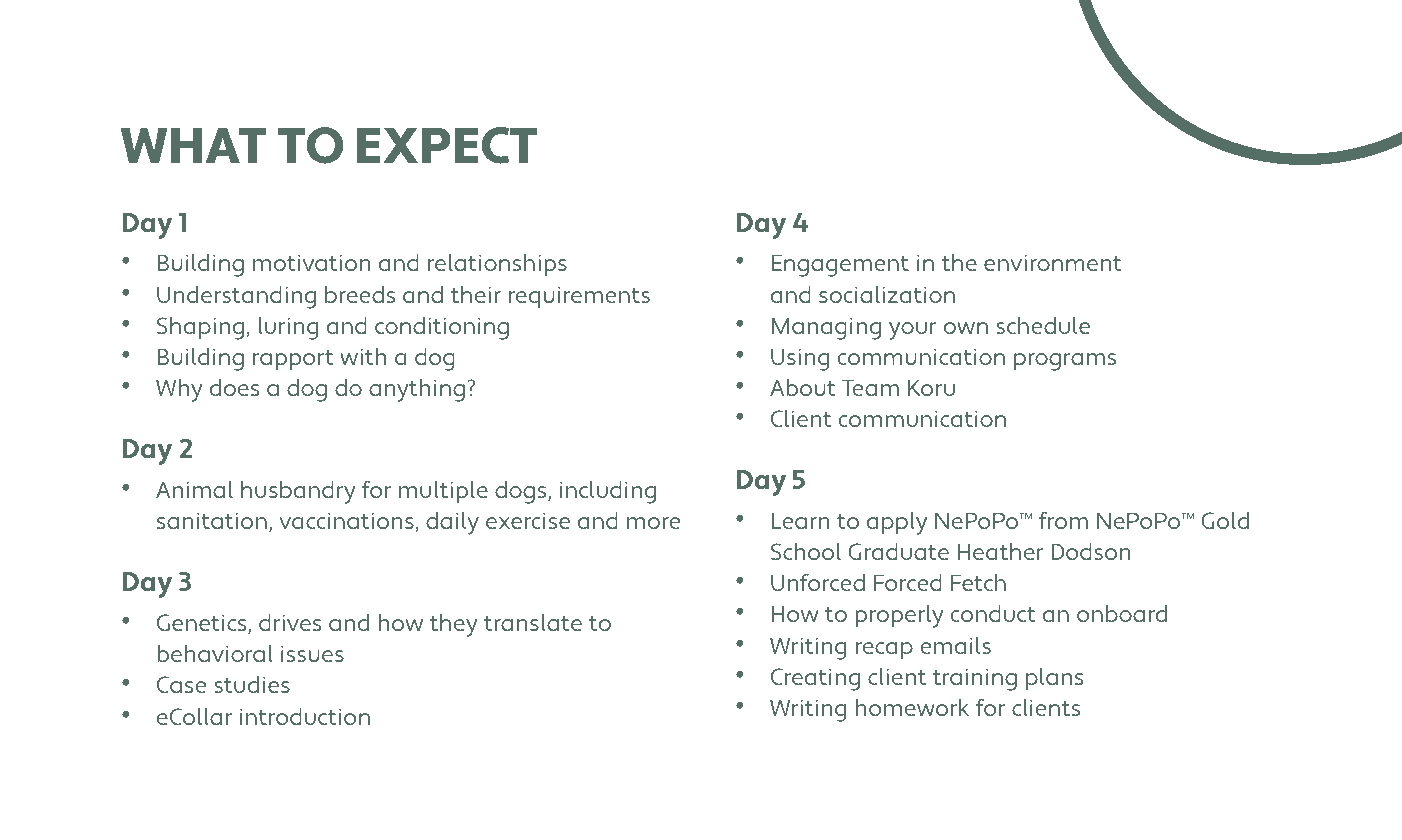 The height and width of the screenshot is (840, 1402). Describe the element at coordinates (1053, 262) in the screenshot. I see `environment` at that location.
